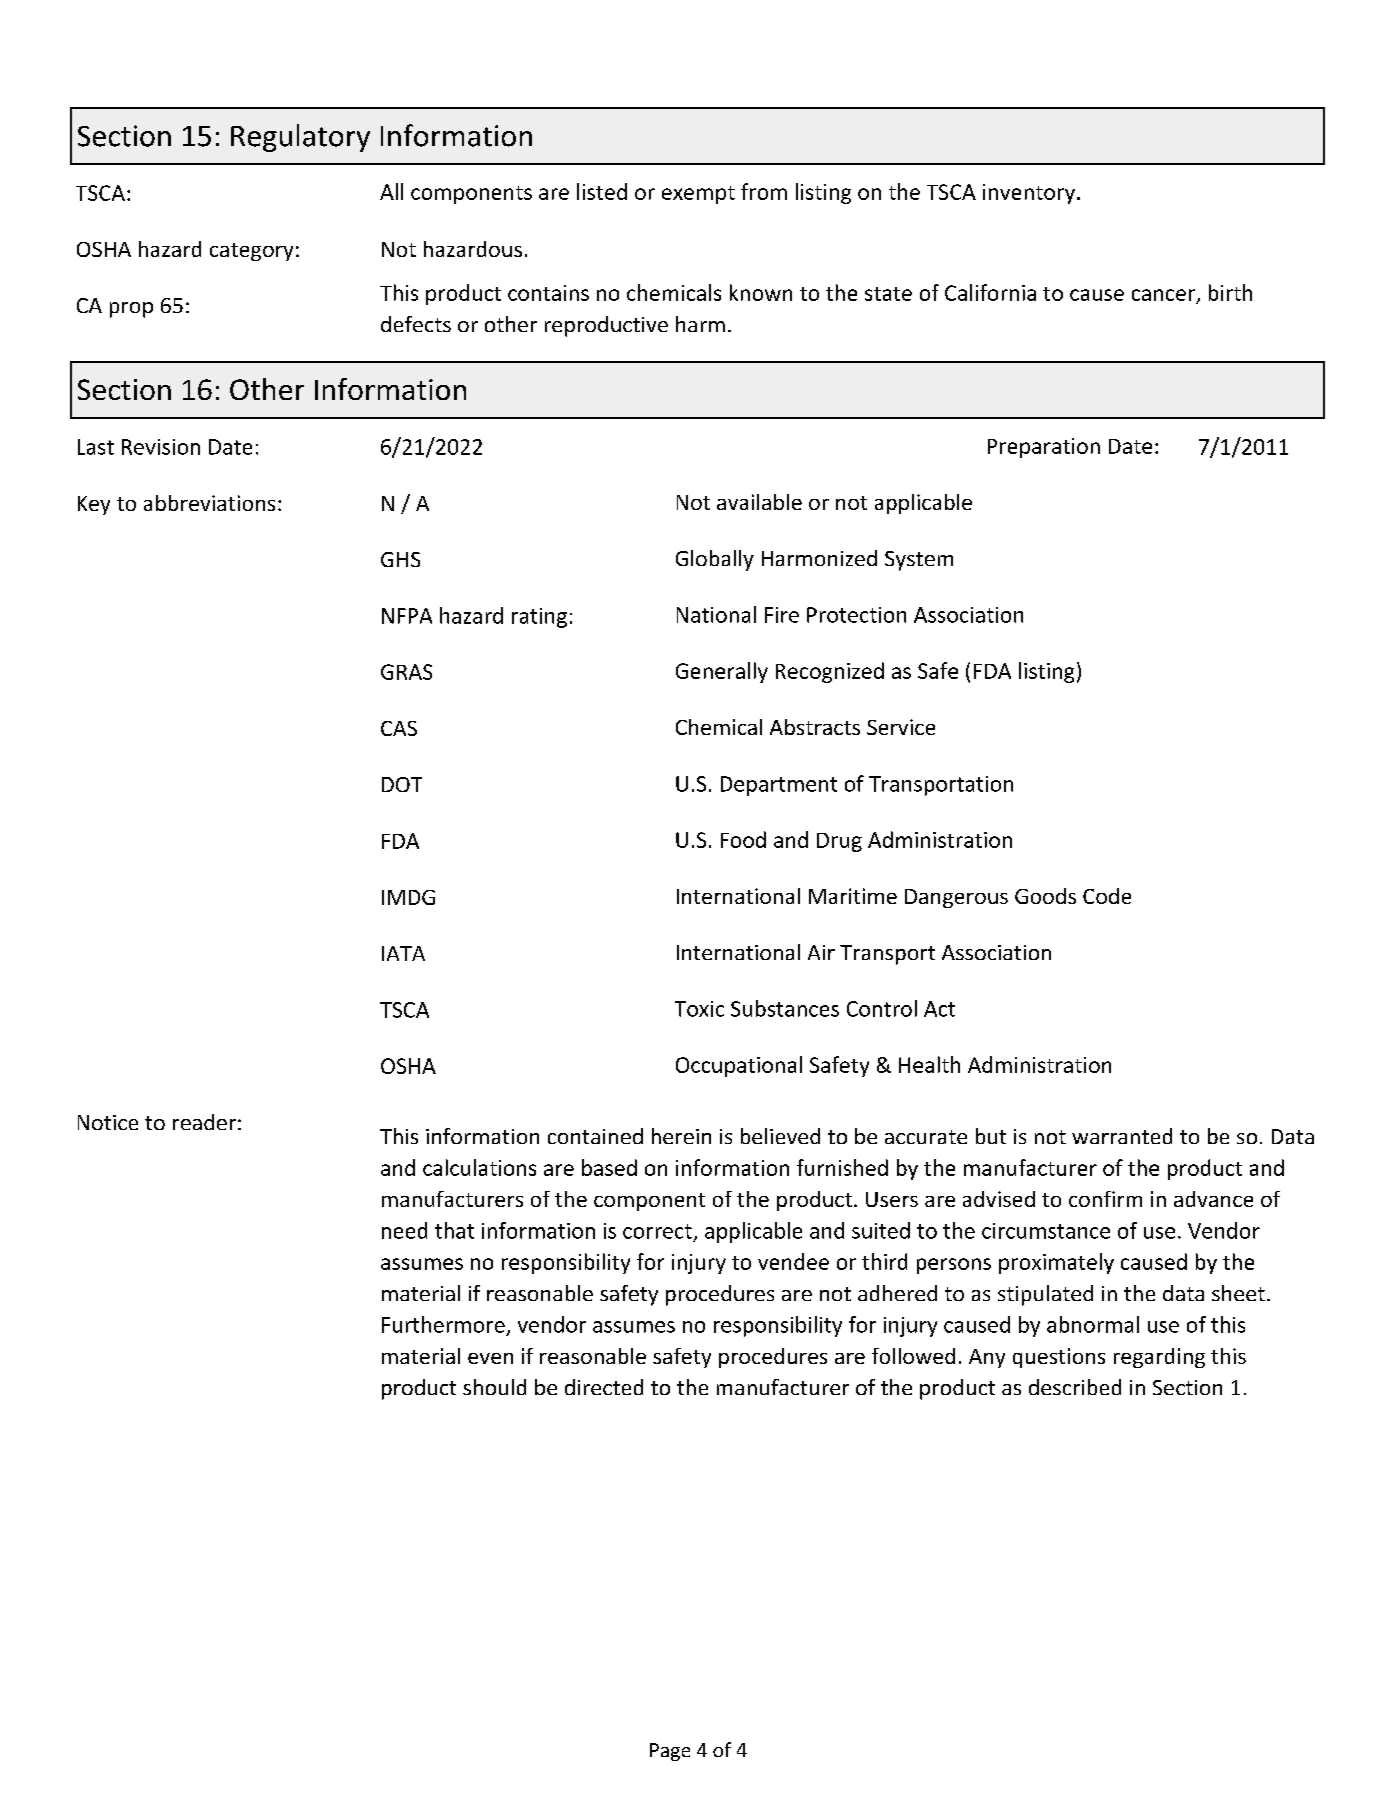 The height and width of the screenshot is (1808, 1397). I want to click on directed, so click(604, 1387).
